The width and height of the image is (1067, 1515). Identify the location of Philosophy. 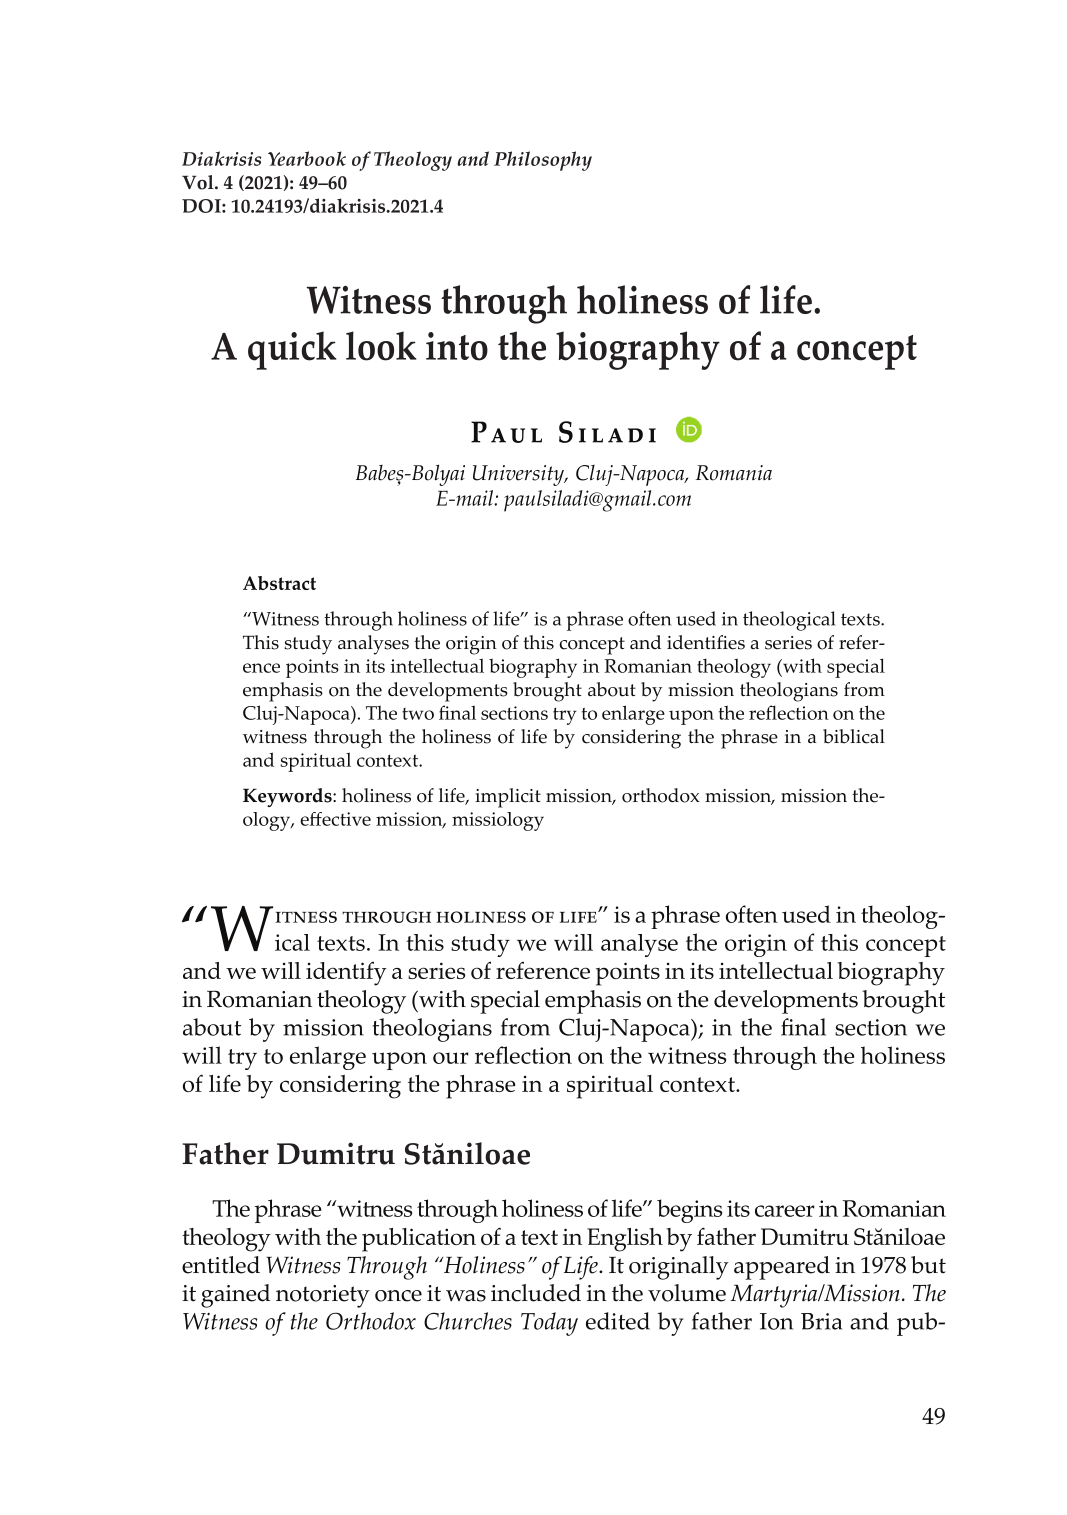
(543, 161).
